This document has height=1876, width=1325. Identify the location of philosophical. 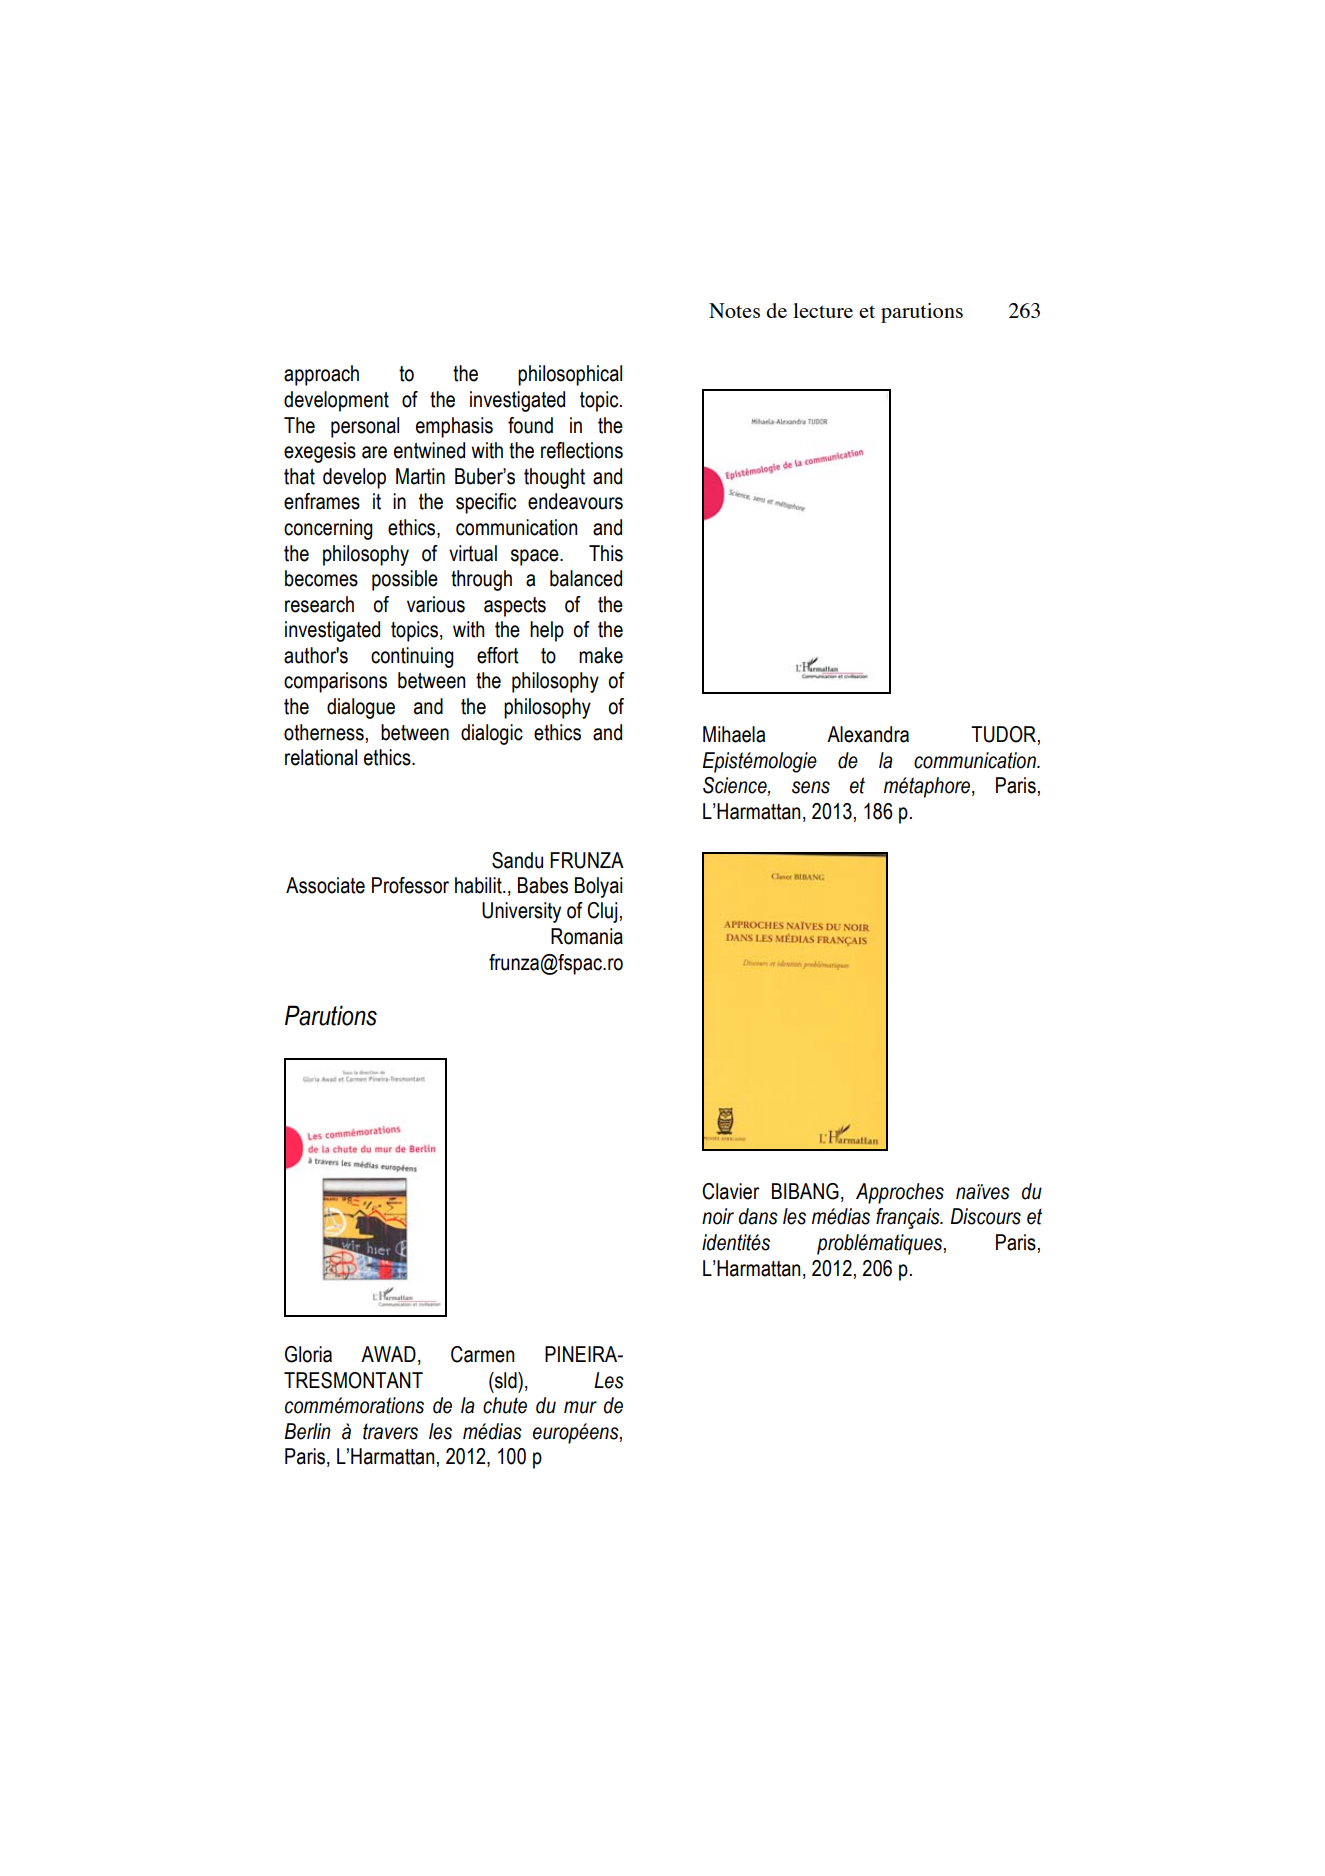
(570, 375).
